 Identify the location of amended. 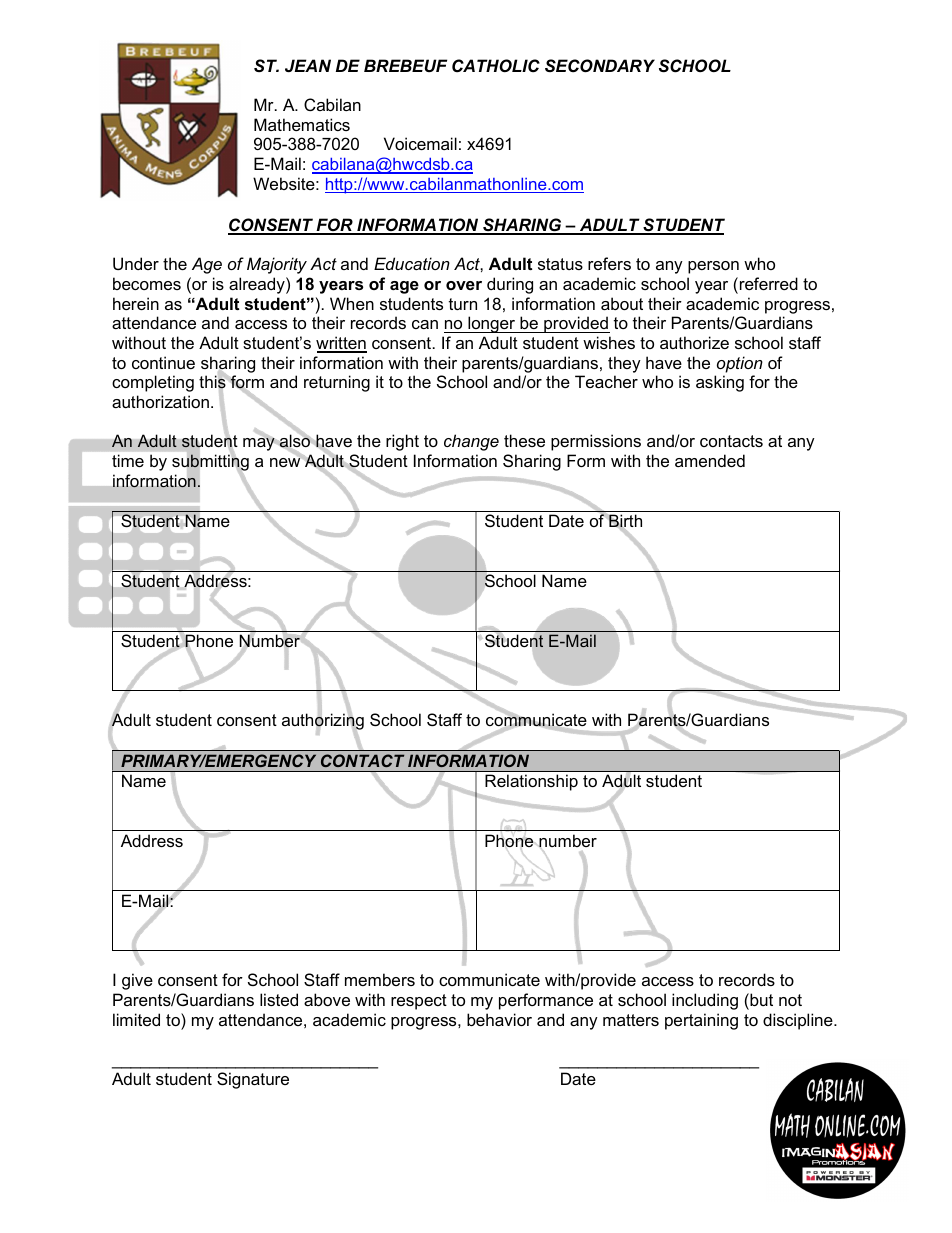
(710, 460).
